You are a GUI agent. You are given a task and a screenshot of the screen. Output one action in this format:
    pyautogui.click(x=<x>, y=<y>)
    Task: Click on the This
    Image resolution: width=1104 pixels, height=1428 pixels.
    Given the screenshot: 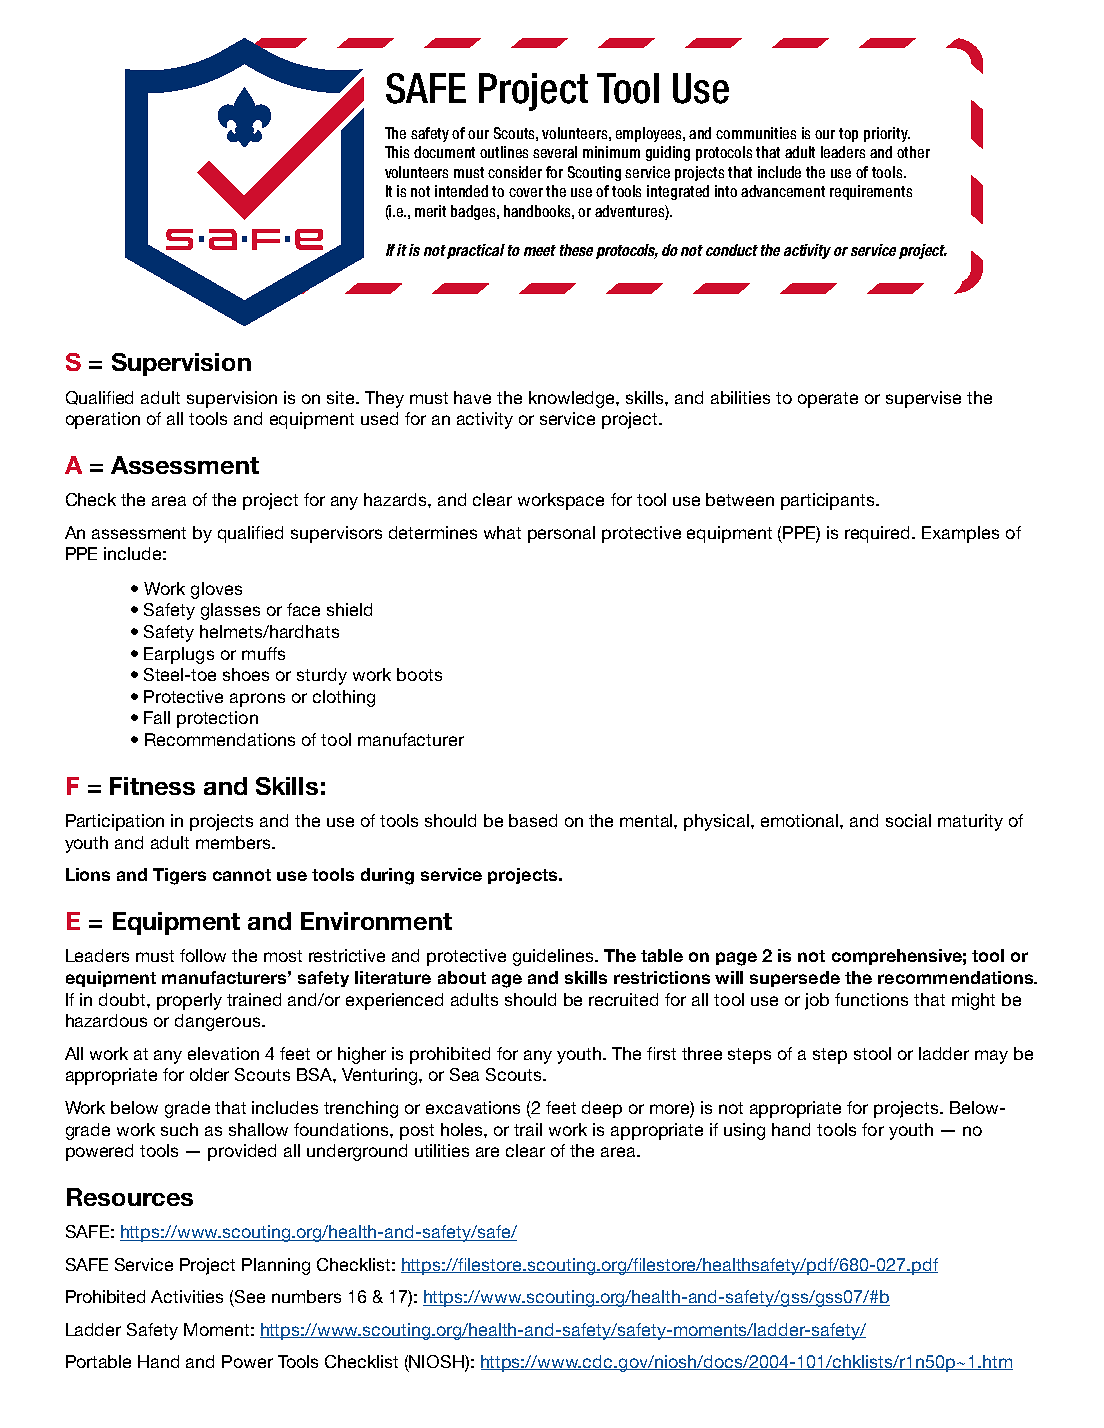 What is the action you would take?
    pyautogui.click(x=397, y=152)
